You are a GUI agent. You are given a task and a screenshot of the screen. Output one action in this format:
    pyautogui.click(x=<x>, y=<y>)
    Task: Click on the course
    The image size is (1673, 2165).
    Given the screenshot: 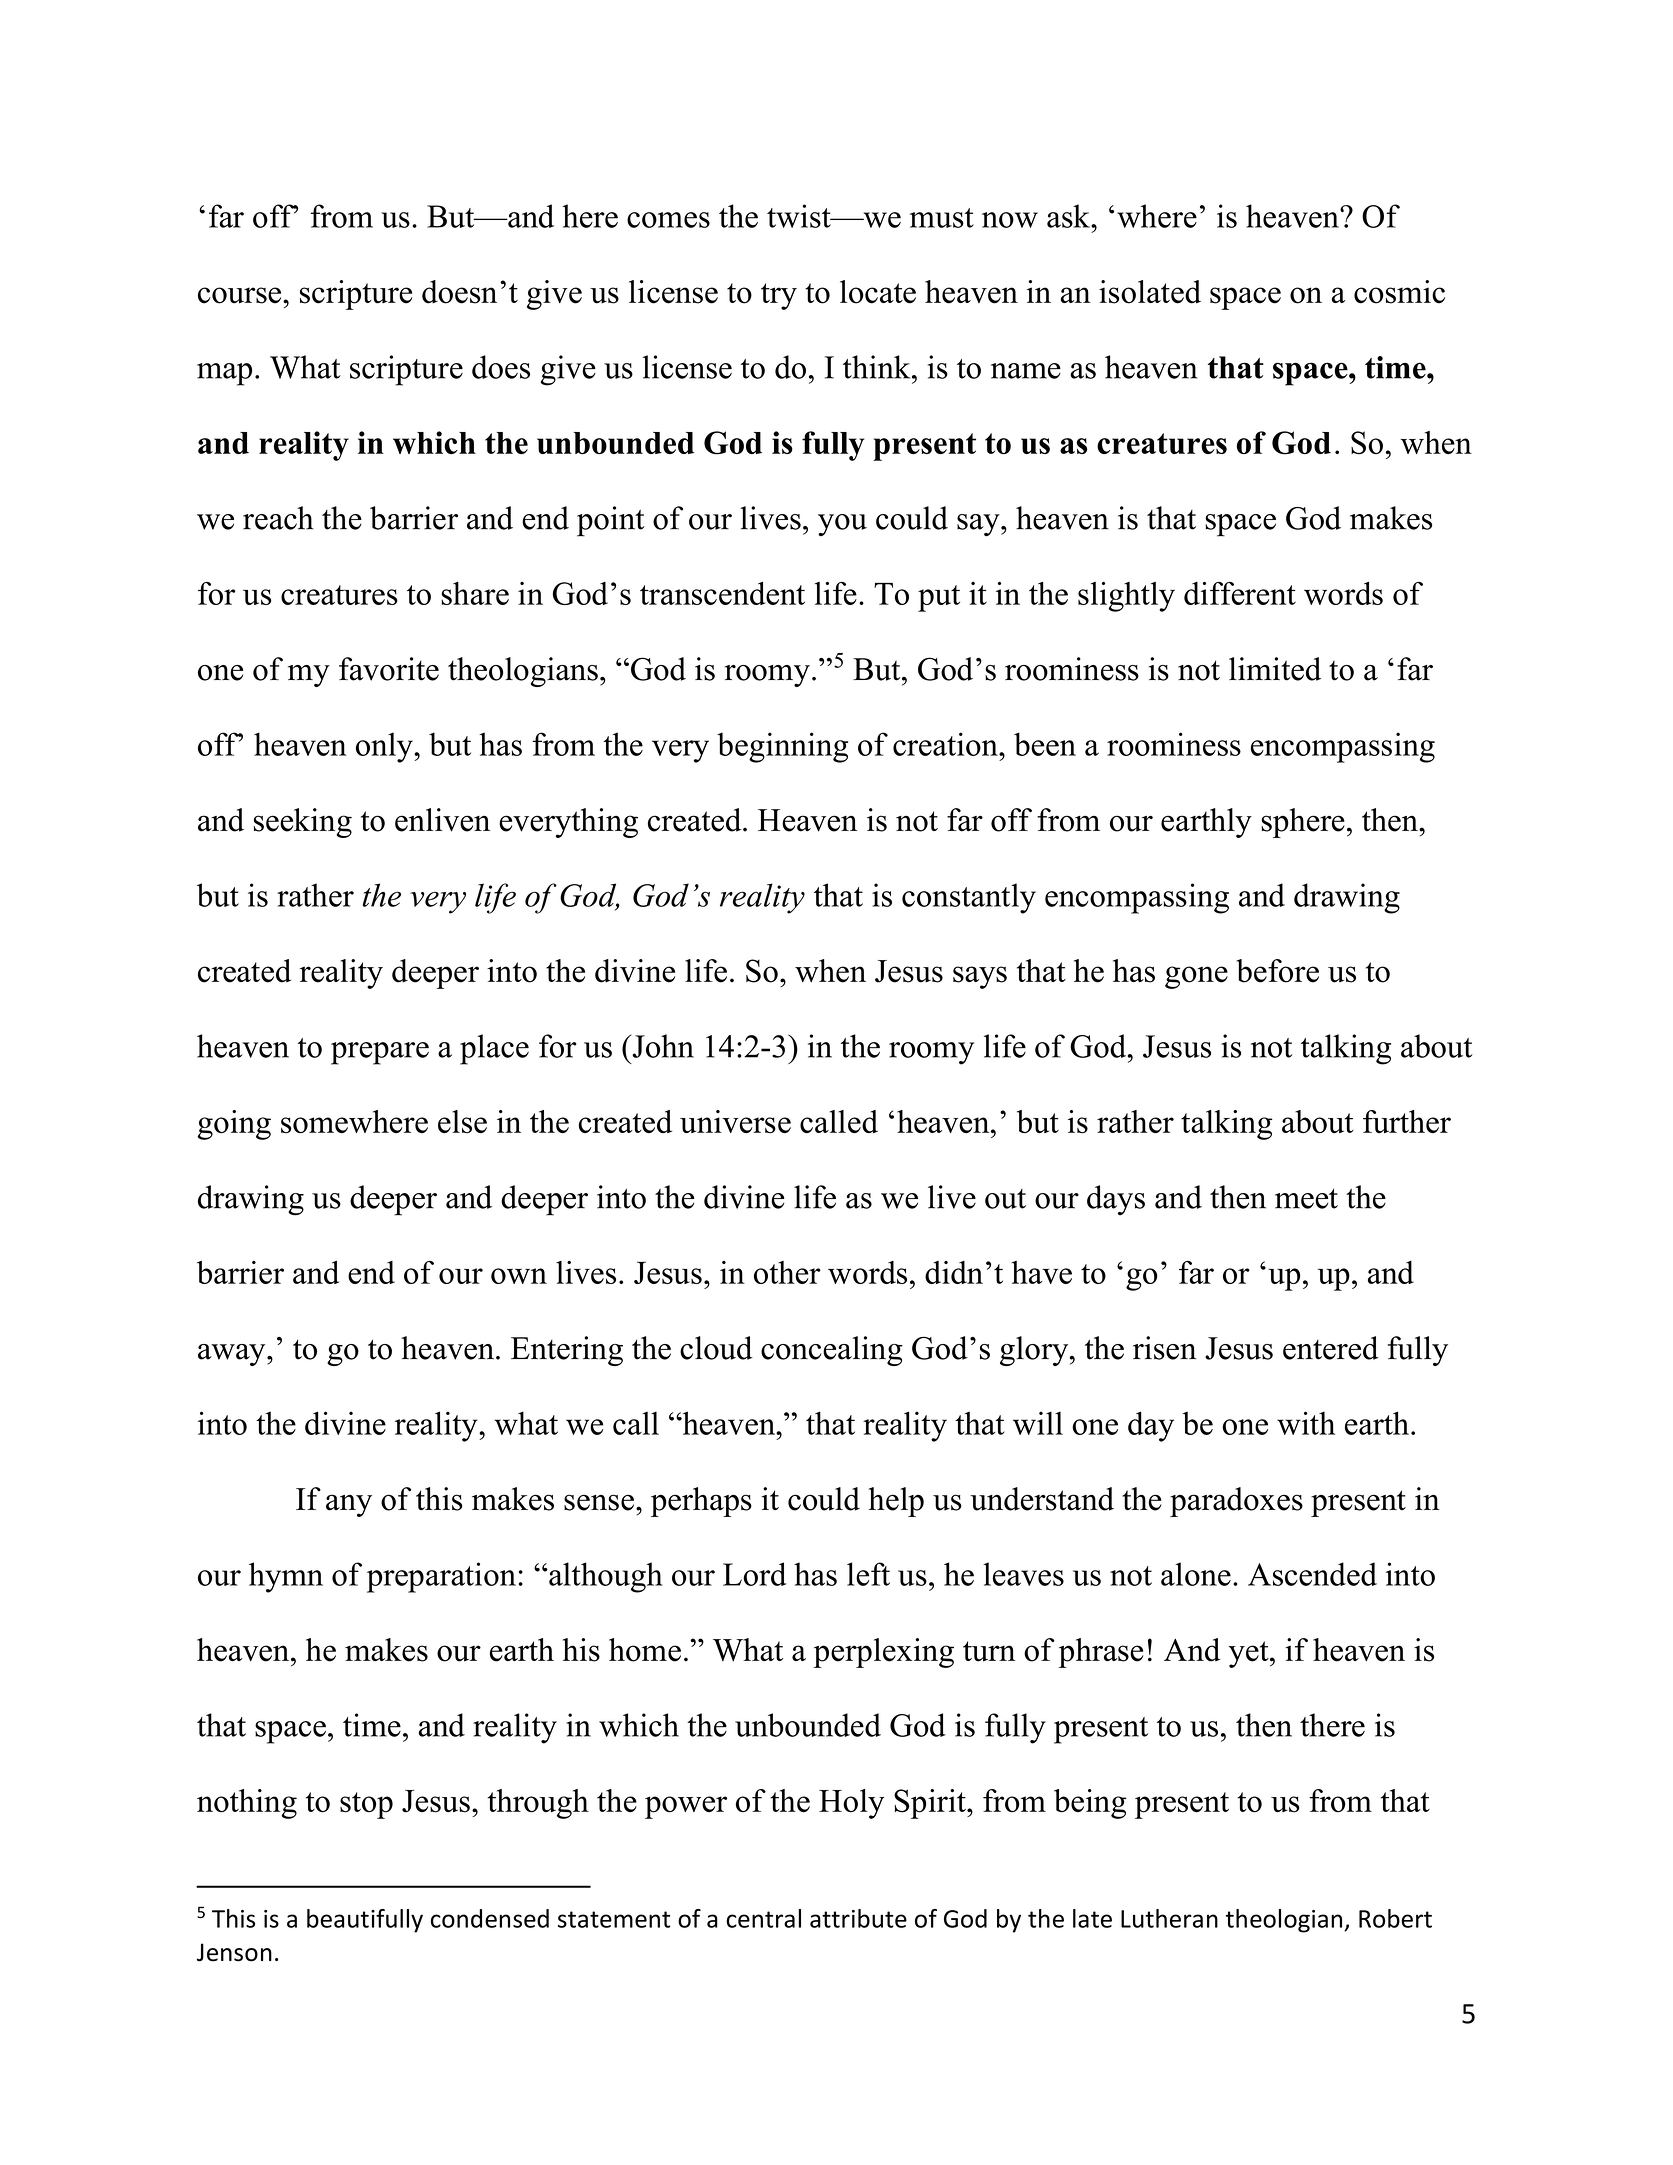 What is the action you would take?
    pyautogui.click(x=241, y=295)
